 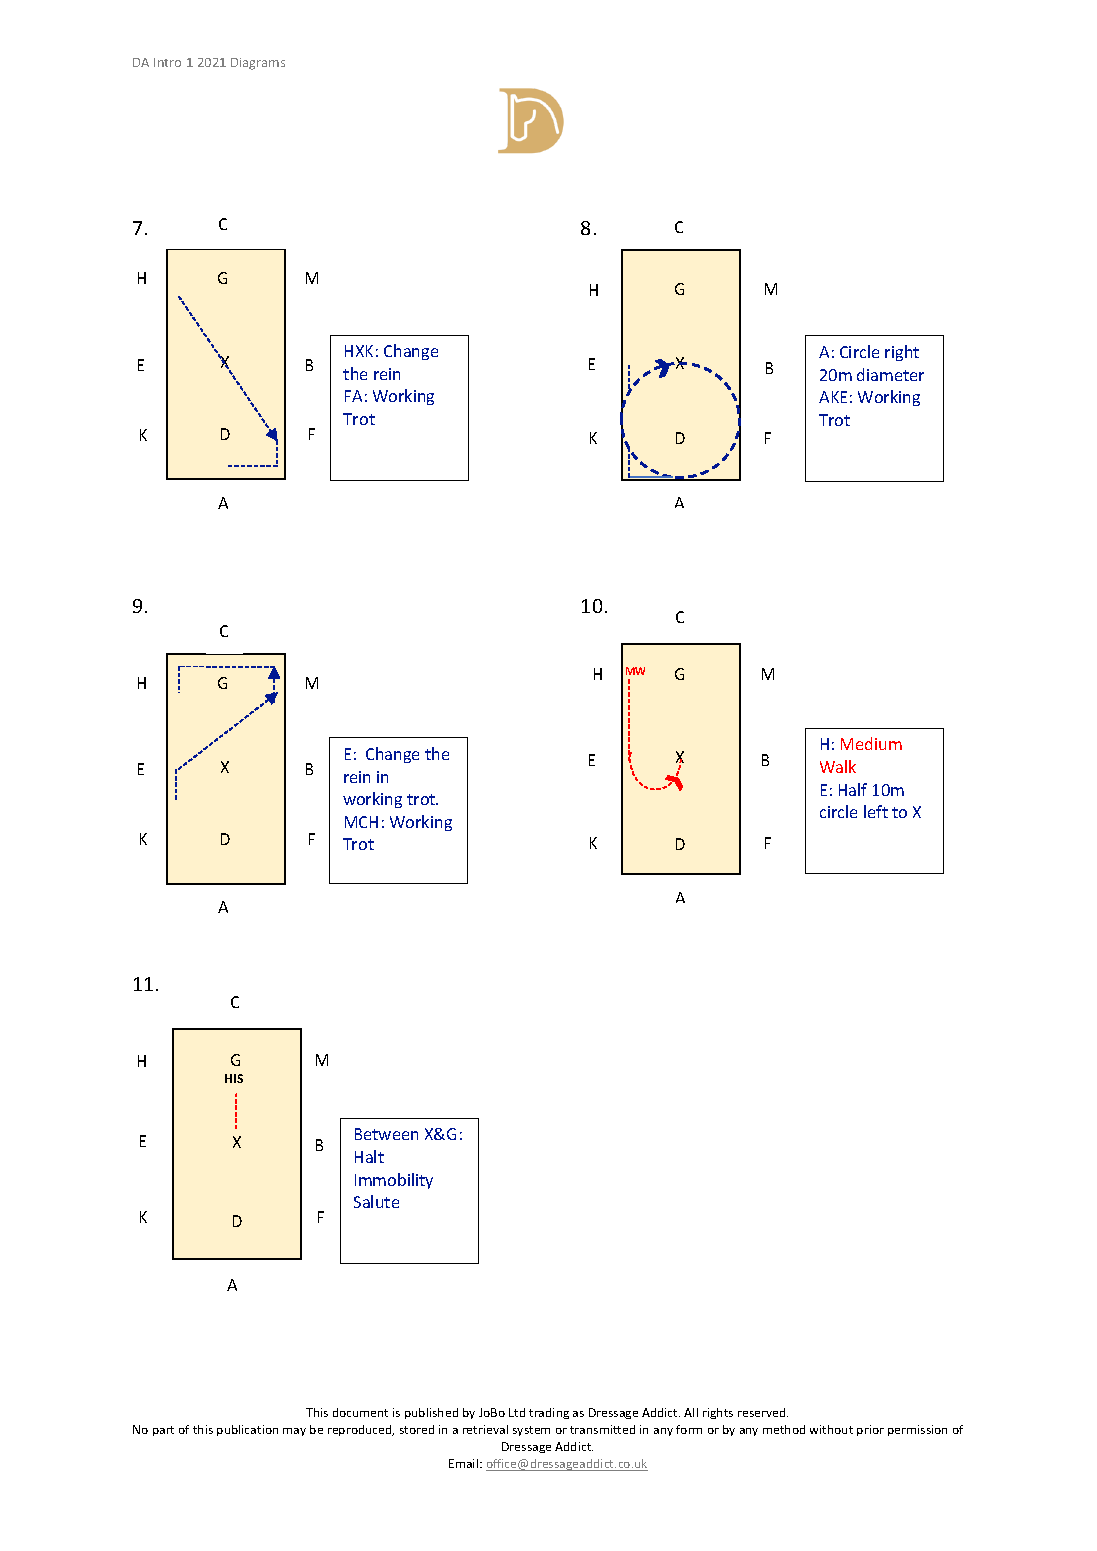 What do you see at coordinates (833, 397) in the screenshot?
I see `AKE` at bounding box center [833, 397].
